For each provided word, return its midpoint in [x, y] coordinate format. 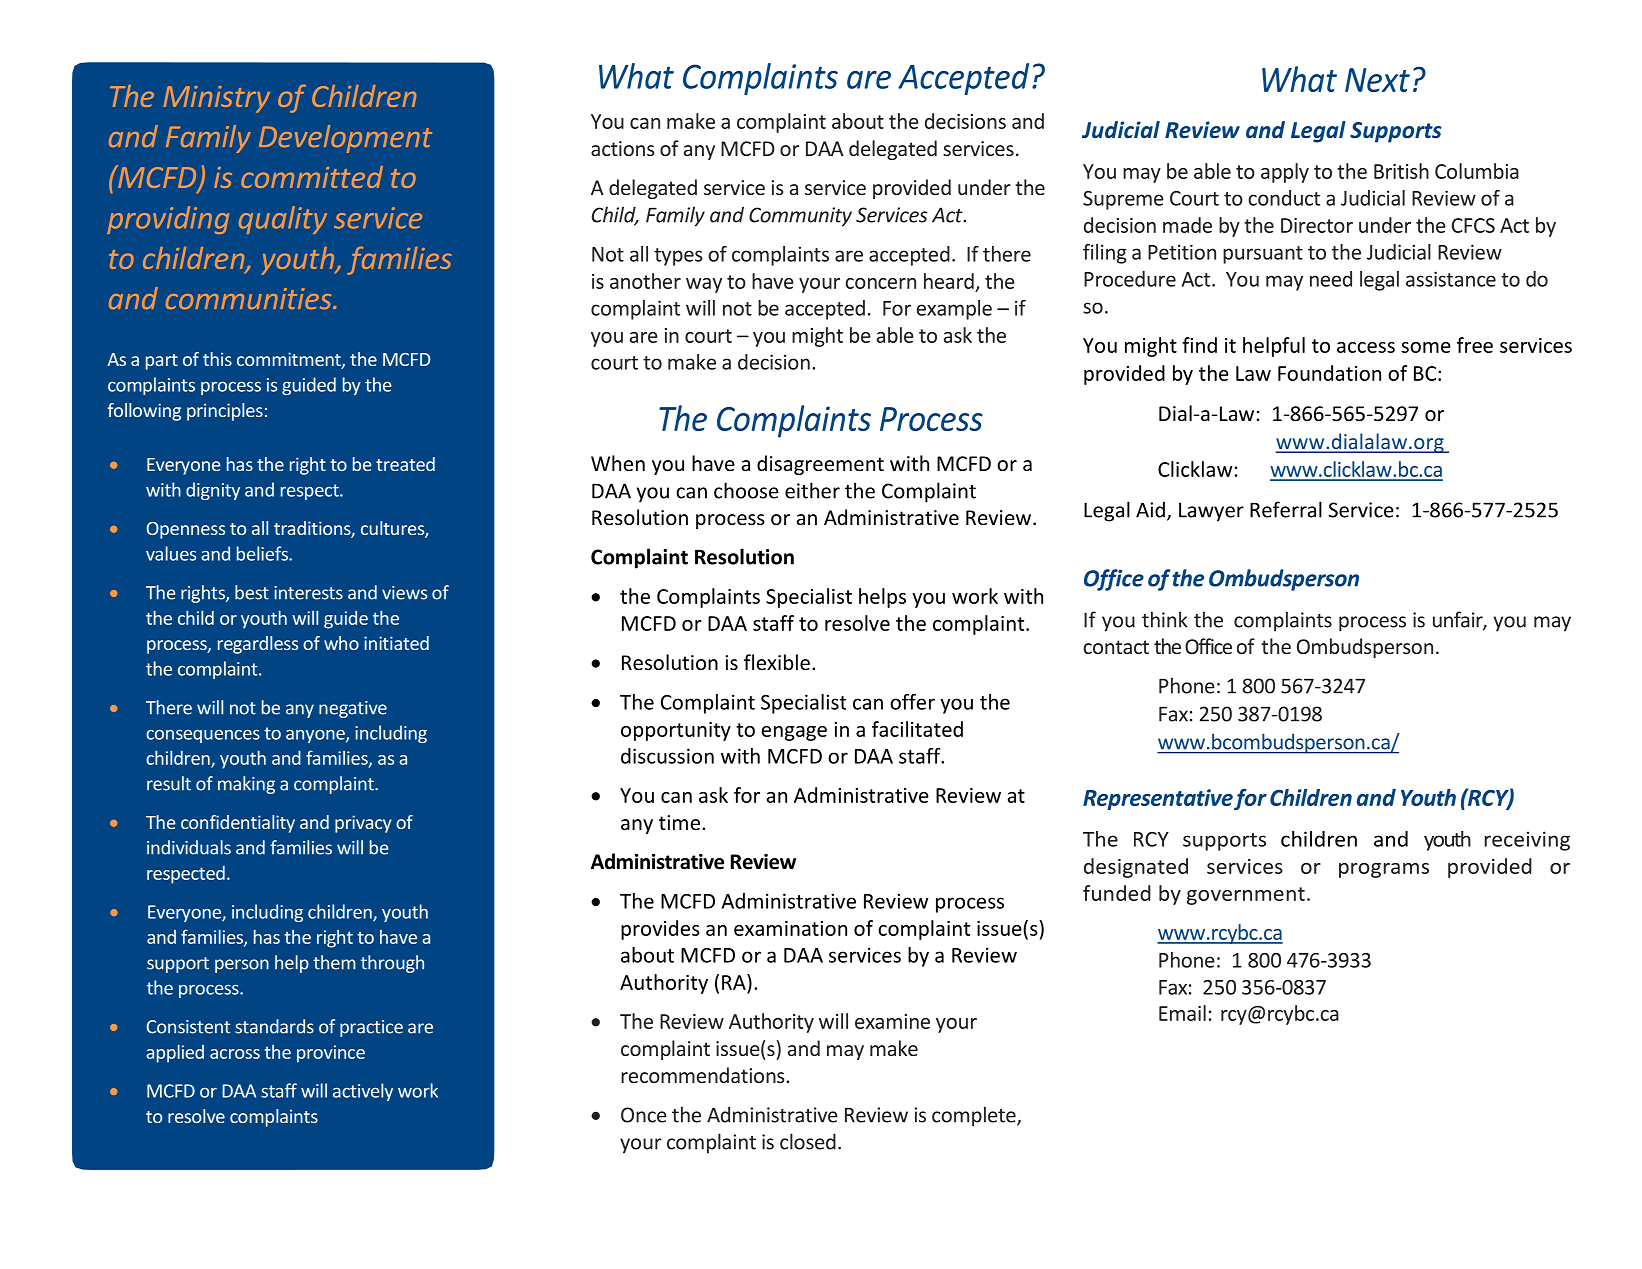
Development [345, 139]
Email [1182, 1013]
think [1165, 619]
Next [1377, 80]
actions [622, 148]
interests [308, 593]
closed [808, 1141]
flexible [777, 662]
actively [363, 1092]
